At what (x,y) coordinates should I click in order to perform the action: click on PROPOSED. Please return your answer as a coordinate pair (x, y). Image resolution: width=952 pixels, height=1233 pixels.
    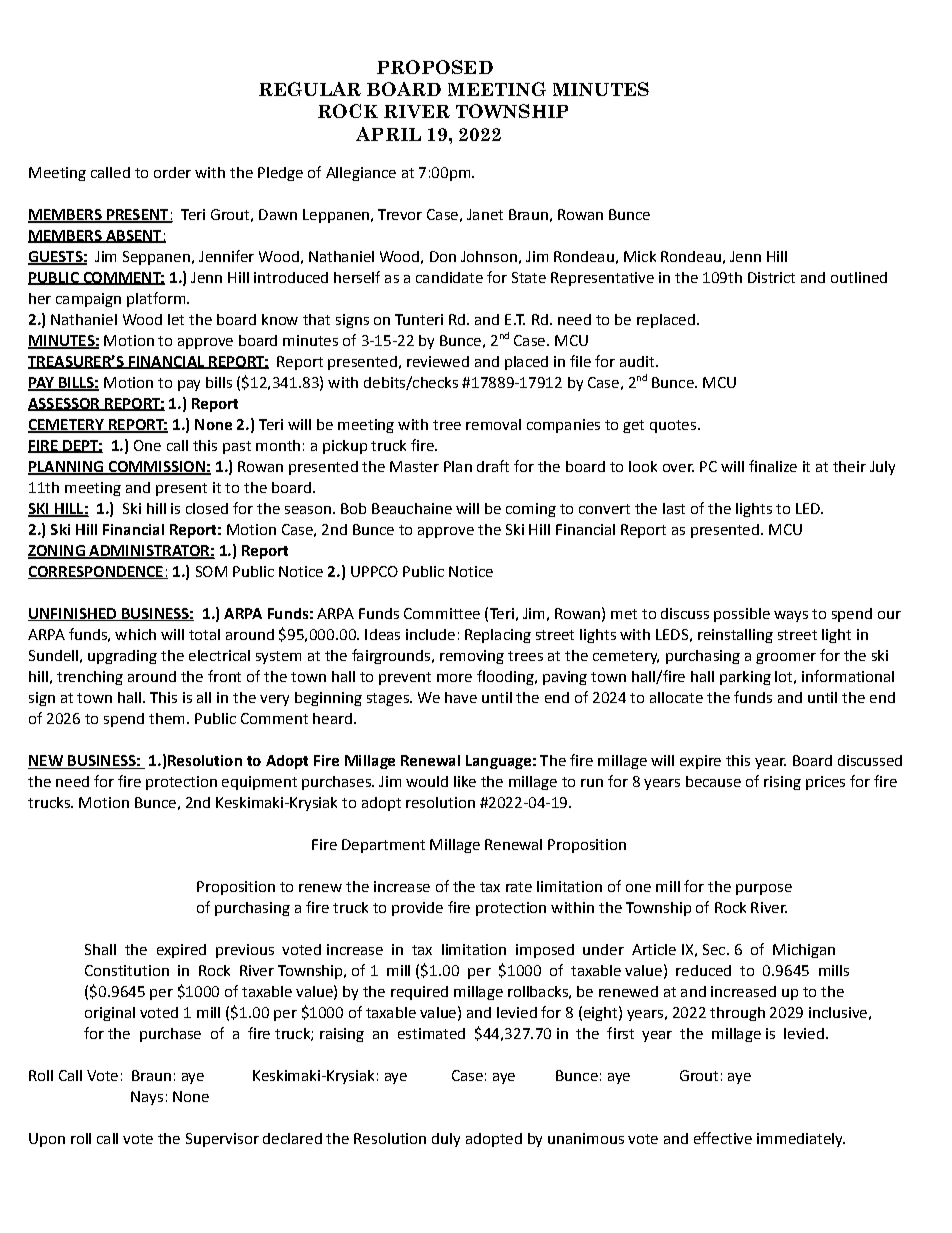
    Looking at the image, I should click on (435, 67).
